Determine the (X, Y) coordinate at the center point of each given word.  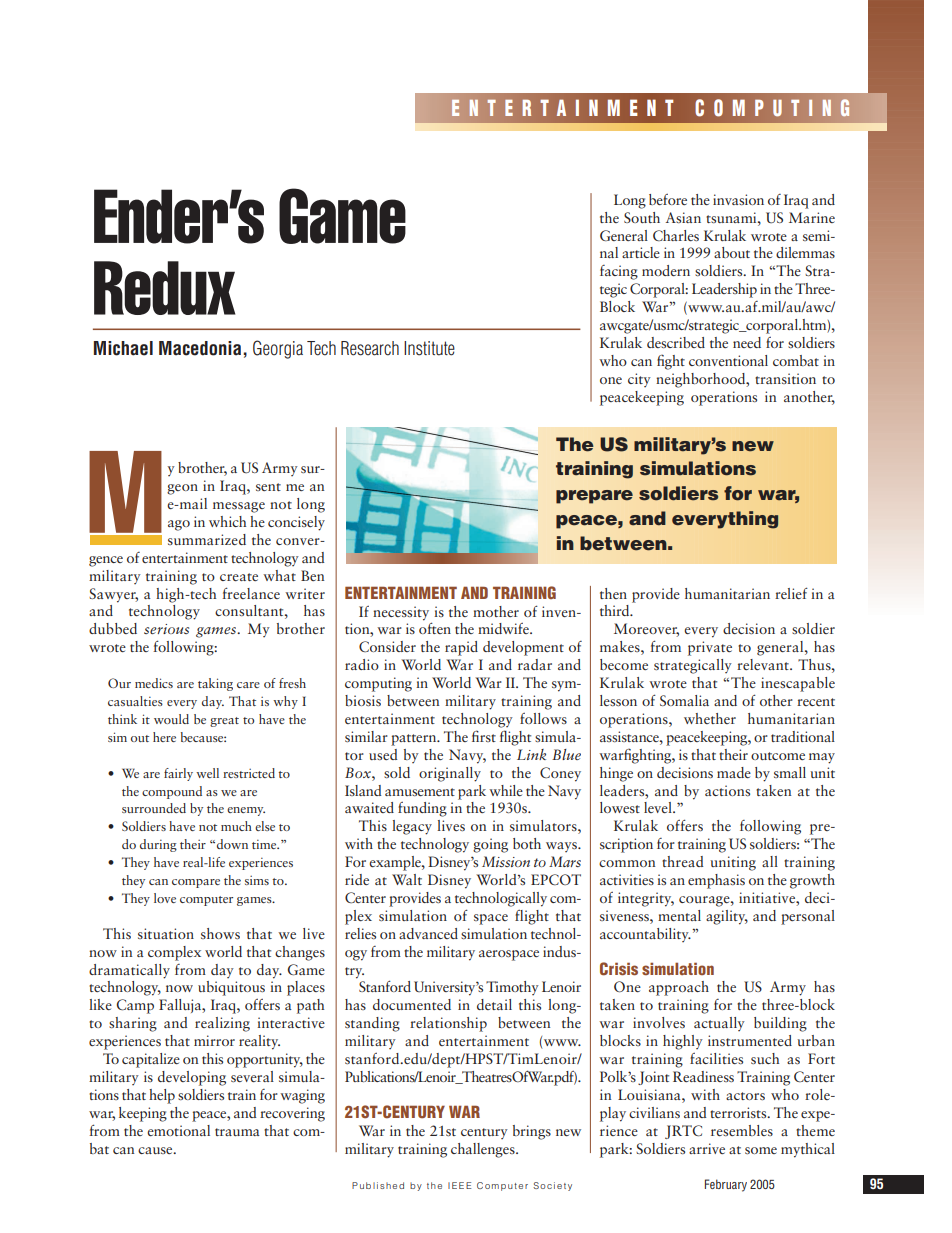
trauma (237, 1132)
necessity (401, 613)
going (490, 845)
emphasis (716, 881)
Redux (165, 288)
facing (619, 272)
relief (791, 593)
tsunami (732, 217)
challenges (484, 1150)
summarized (207, 539)
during (158, 845)
